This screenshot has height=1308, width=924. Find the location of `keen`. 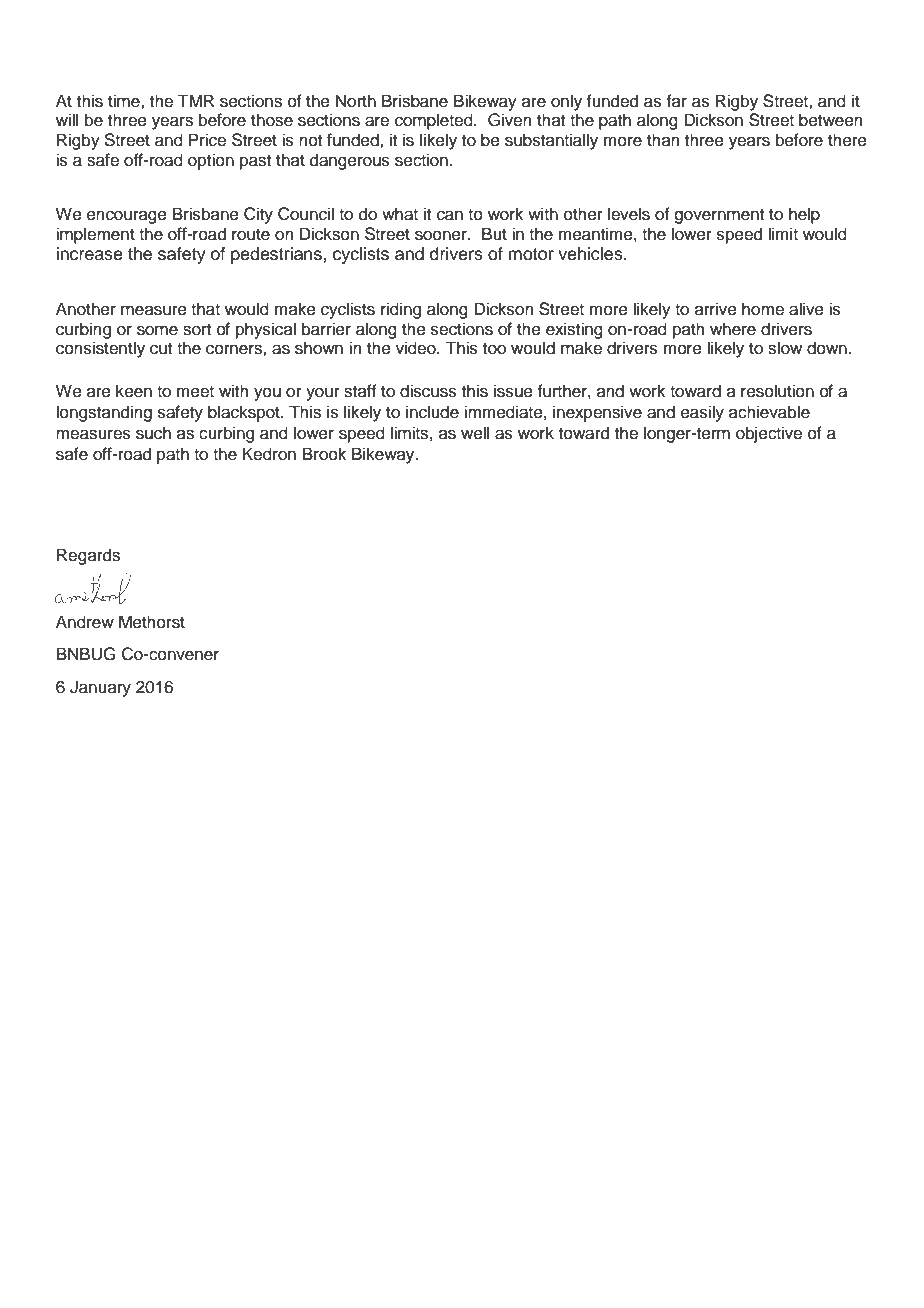

keen is located at coordinates (134, 391).
